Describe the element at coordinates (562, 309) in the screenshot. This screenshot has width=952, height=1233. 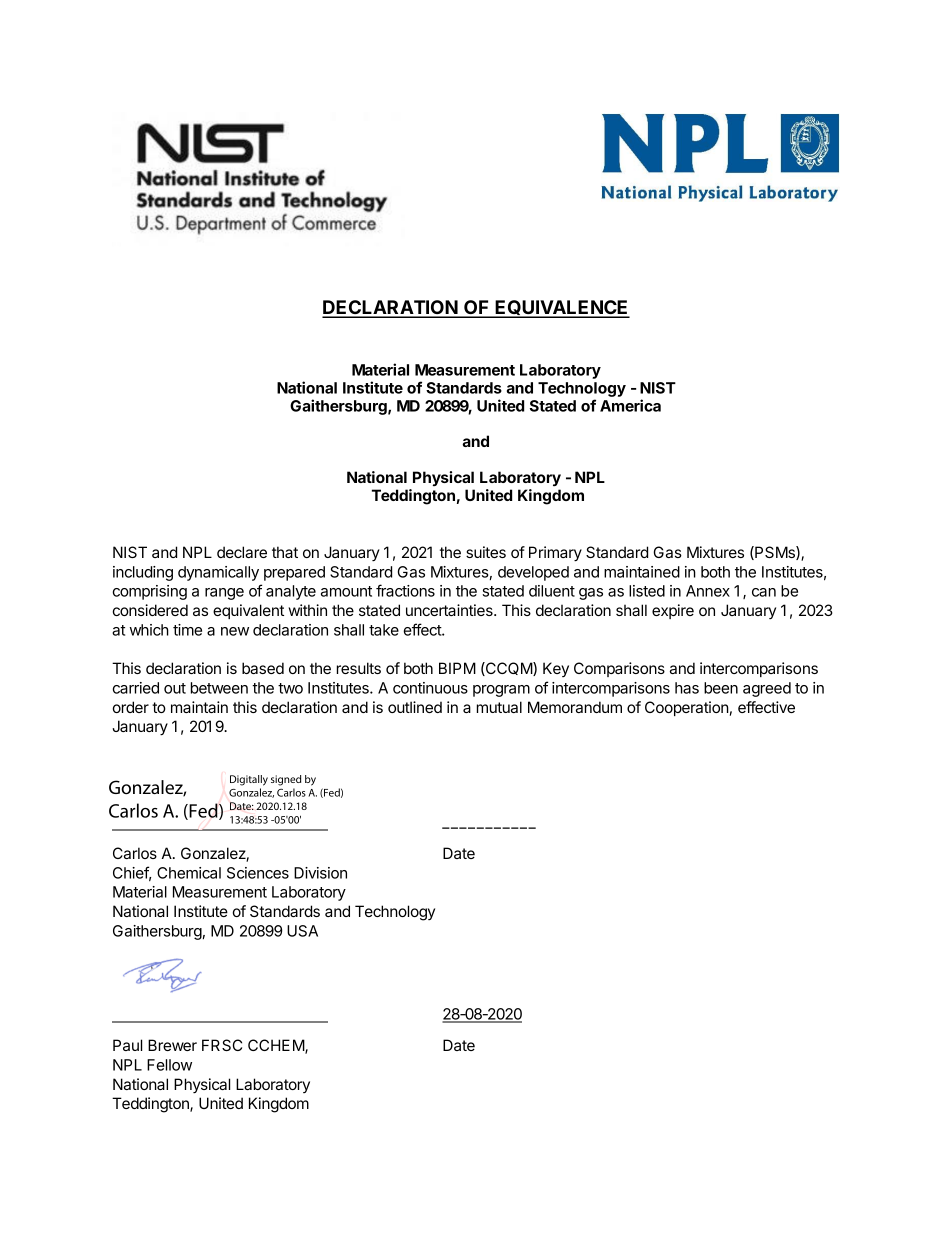
I see `EQUIVALENCE` at that location.
